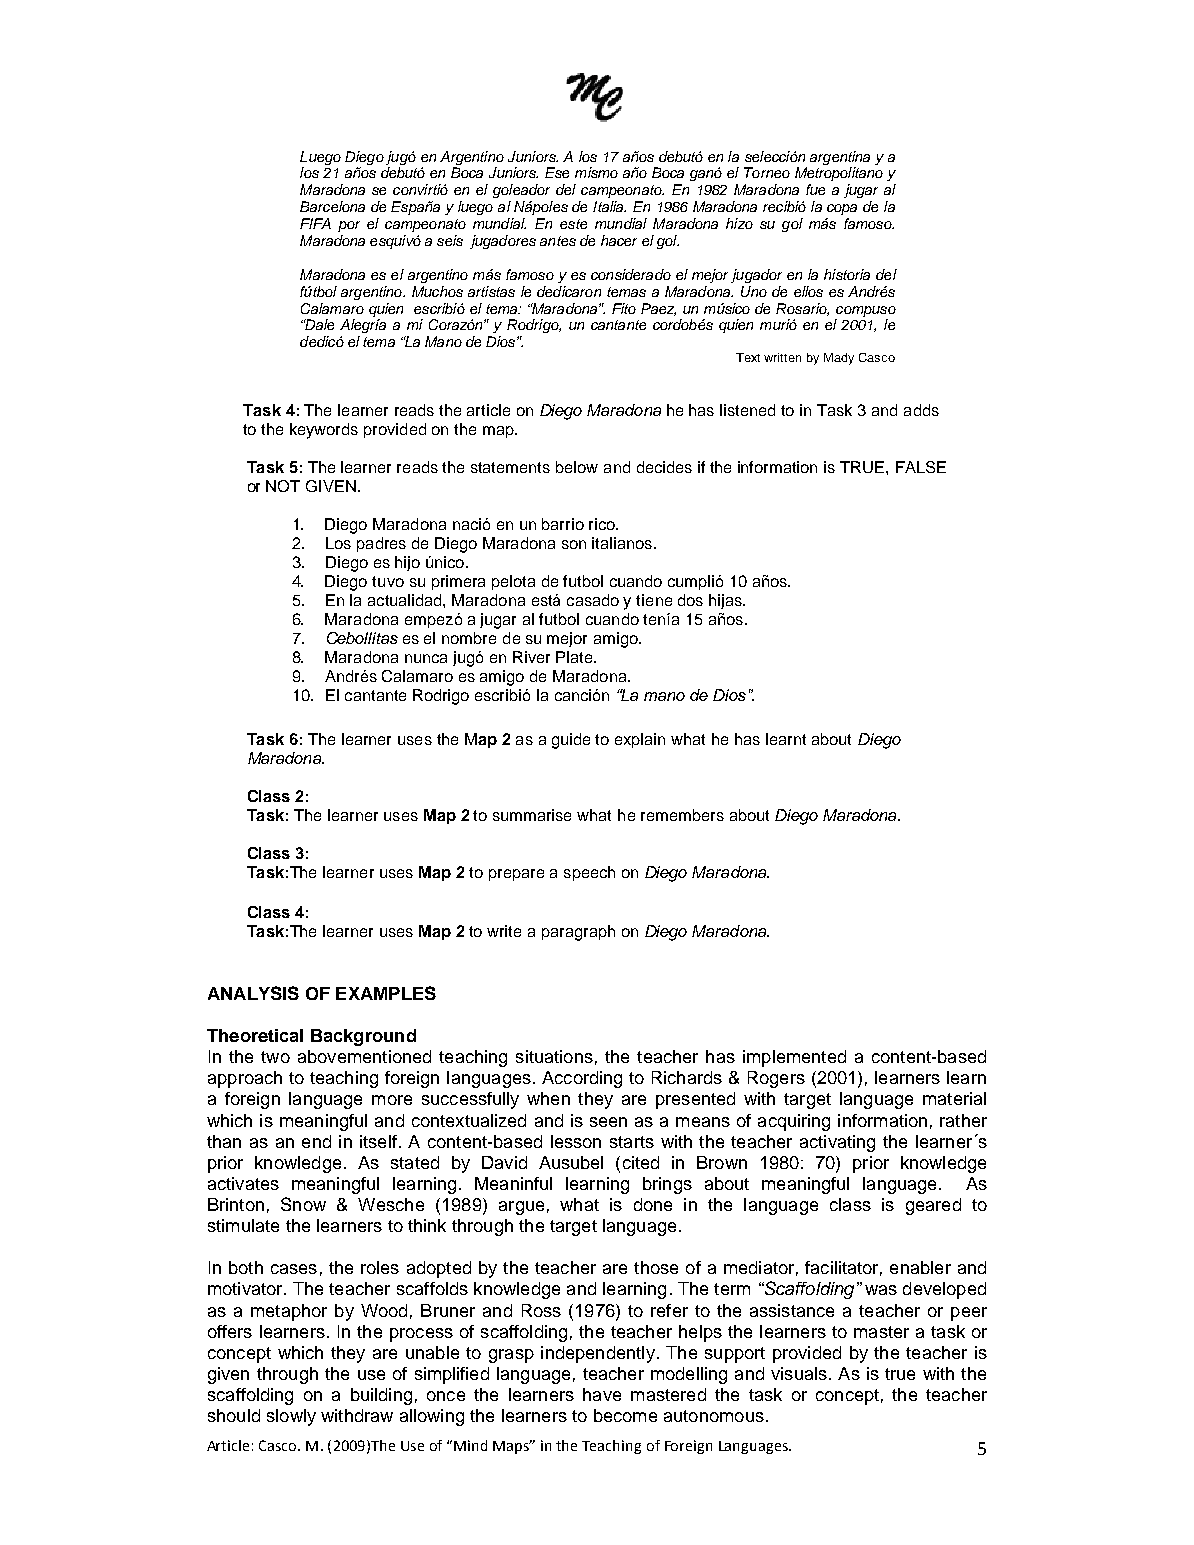 Image resolution: width=1194 pixels, height=1545 pixels. What do you see at coordinates (682, 815) in the page?
I see `remembers` at bounding box center [682, 815].
